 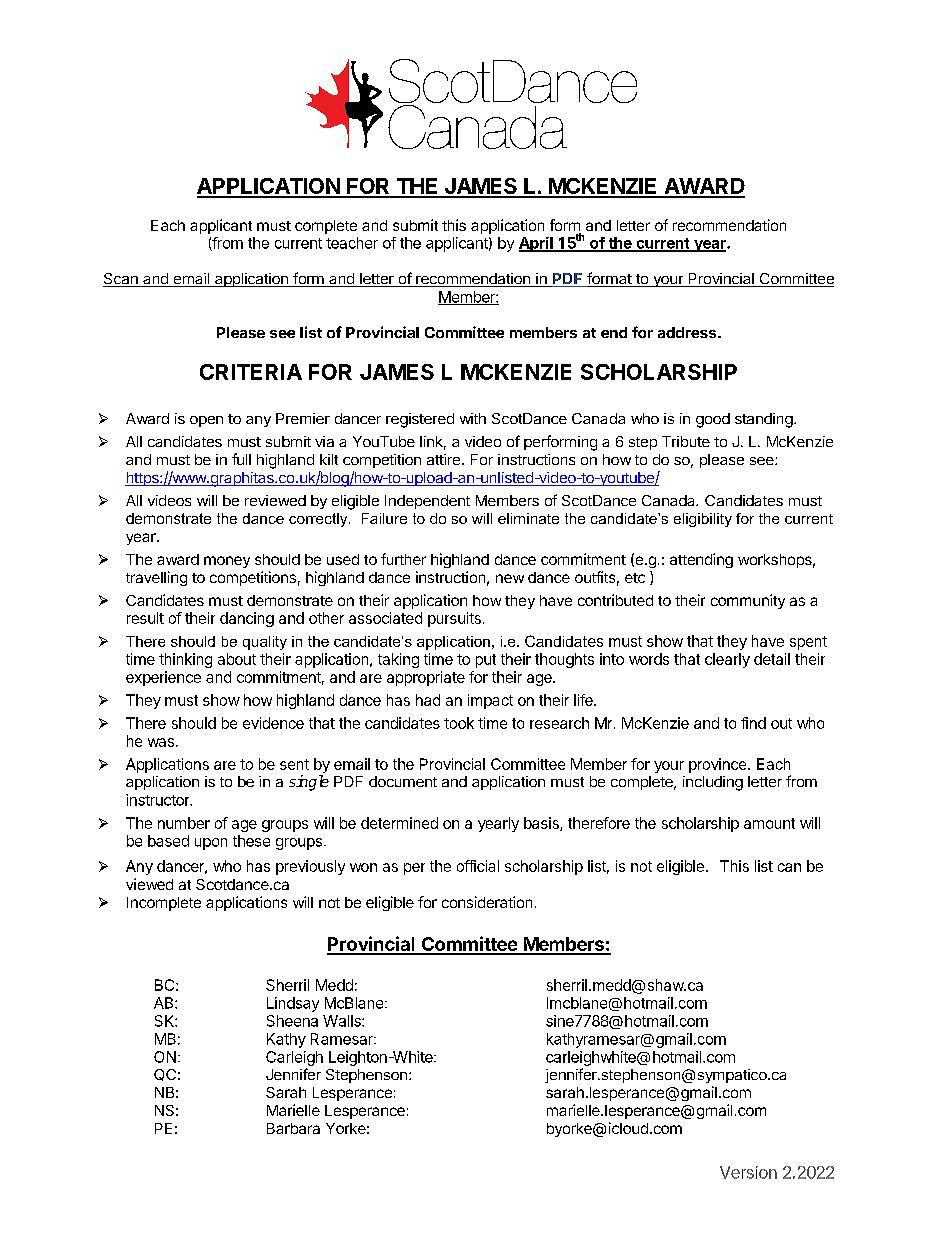 What do you see at coordinates (748, 1172) in the page?
I see `Version` at bounding box center [748, 1172].
